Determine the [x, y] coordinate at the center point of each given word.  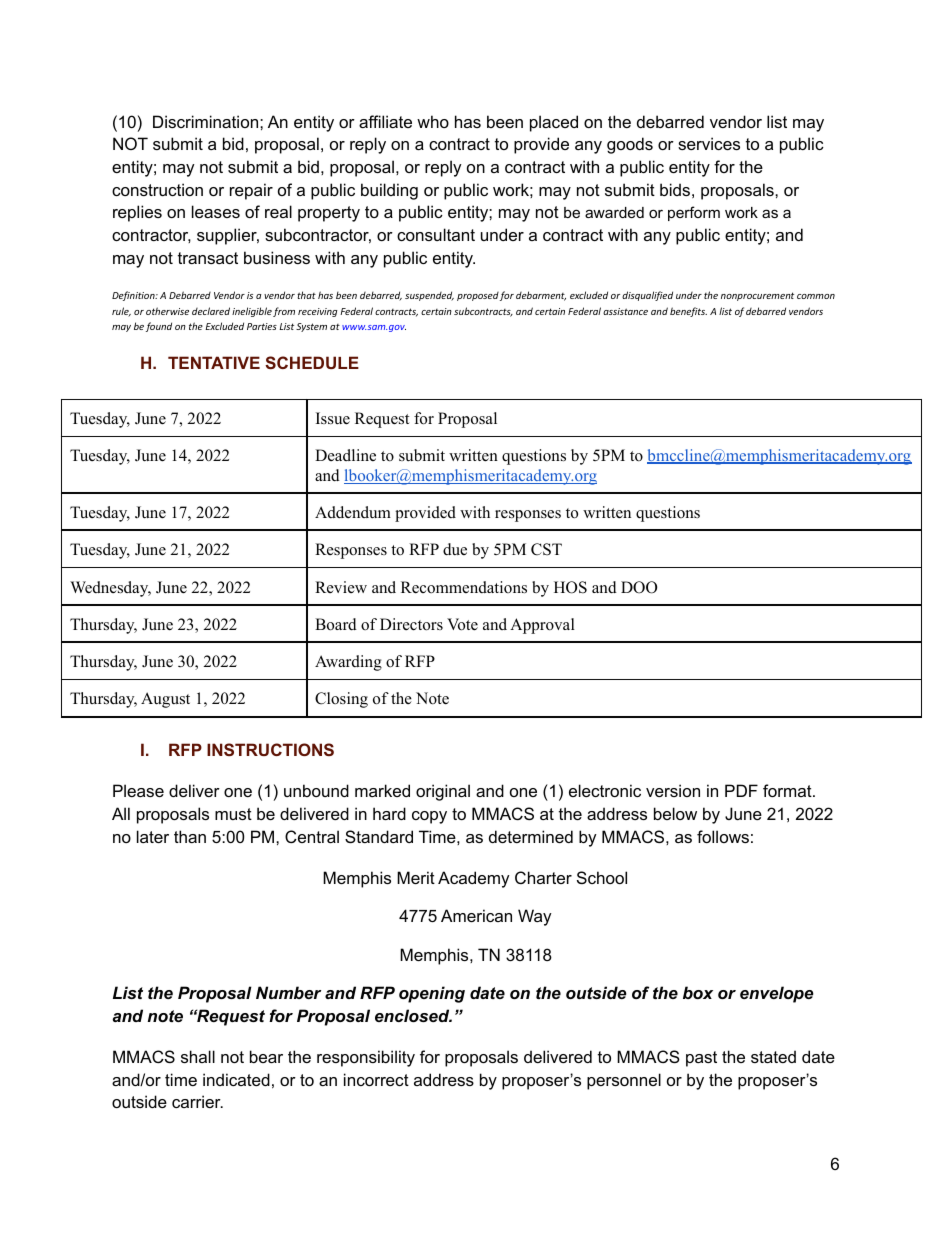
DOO [639, 587]
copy [429, 817]
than [190, 836]
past [701, 1059]
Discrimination [207, 121]
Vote [462, 624]
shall [198, 1056]
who [433, 121]
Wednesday [110, 589]
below [675, 813]
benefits [688, 312]
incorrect [376, 1079]
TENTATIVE [214, 362]
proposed [478, 296]
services [709, 143]
